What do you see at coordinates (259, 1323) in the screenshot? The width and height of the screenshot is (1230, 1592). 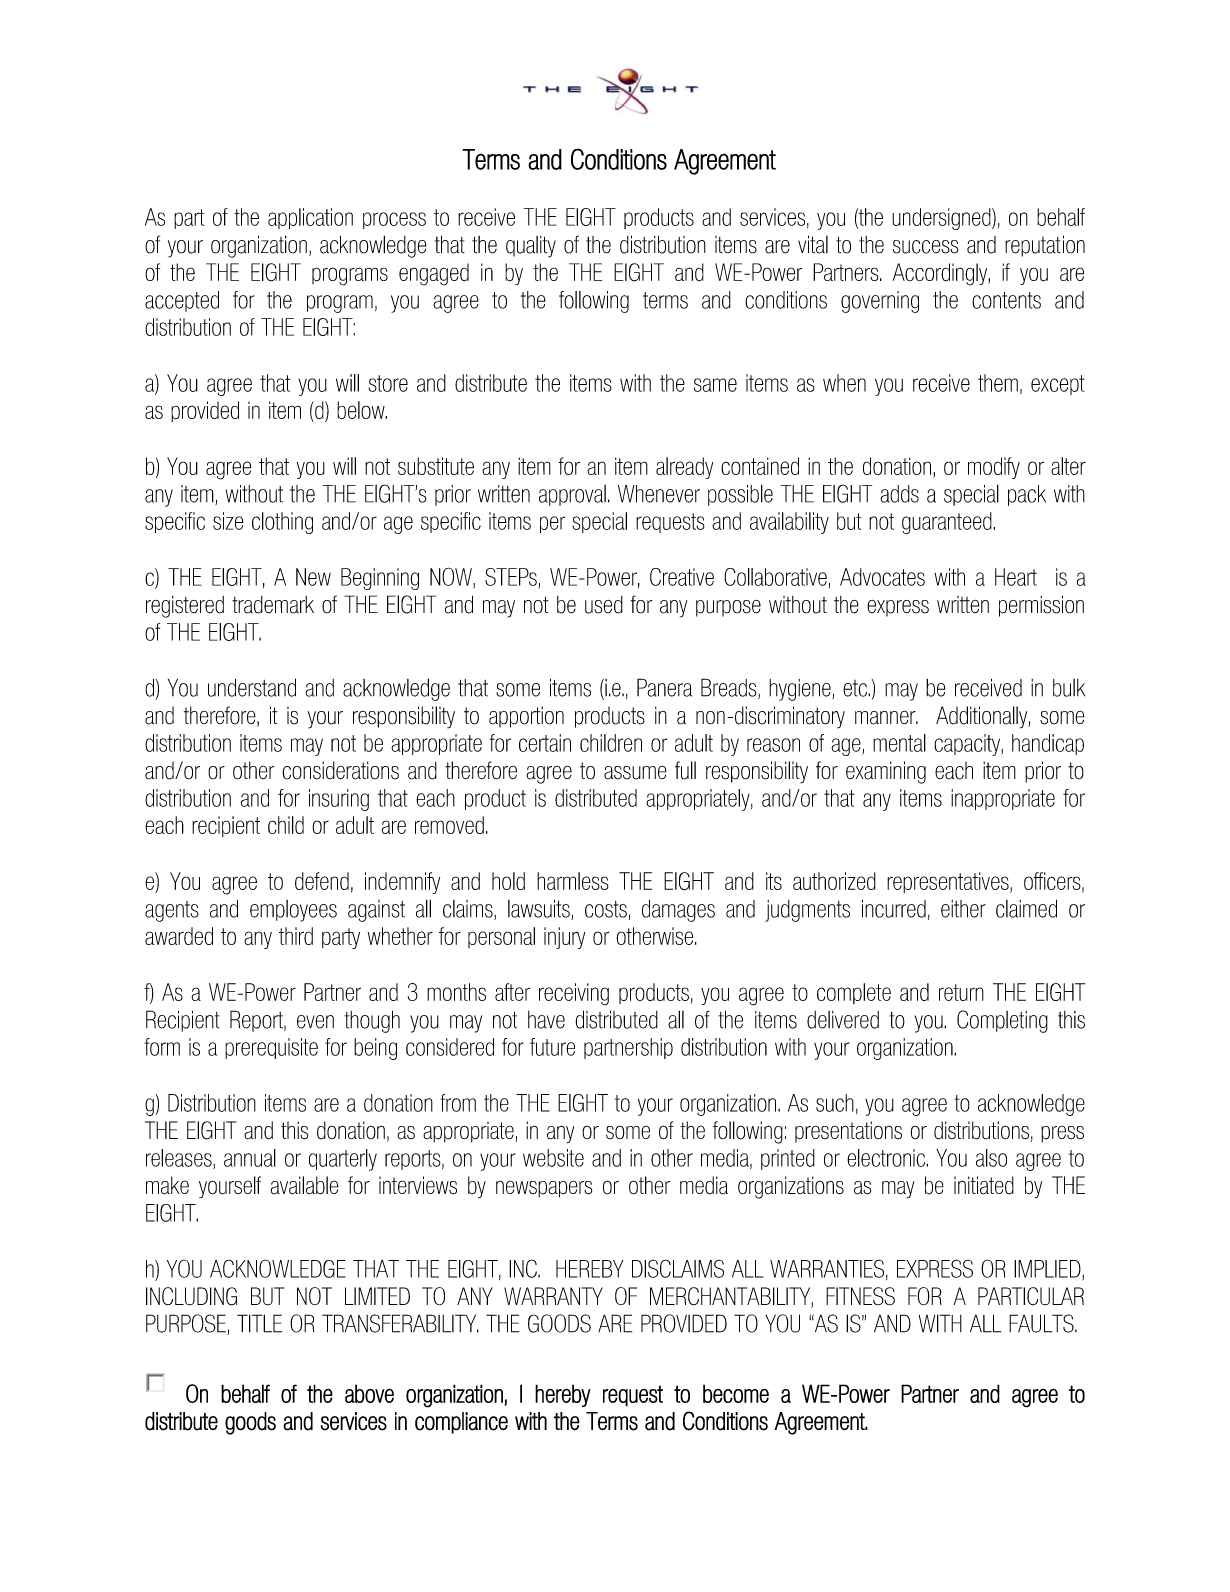 I see `TITLE` at bounding box center [259, 1323].
